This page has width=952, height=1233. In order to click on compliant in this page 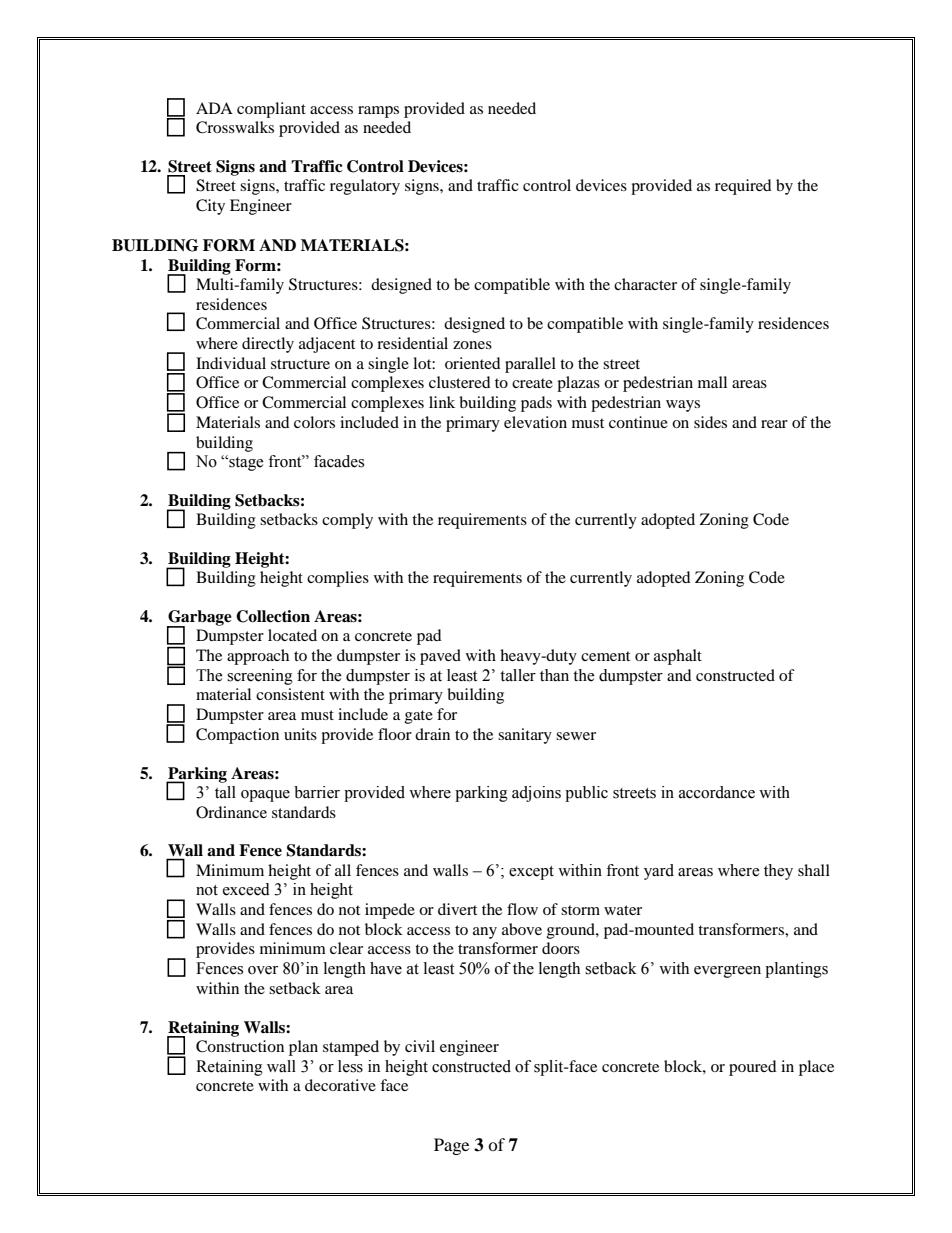, I will do `click(271, 110)`.
